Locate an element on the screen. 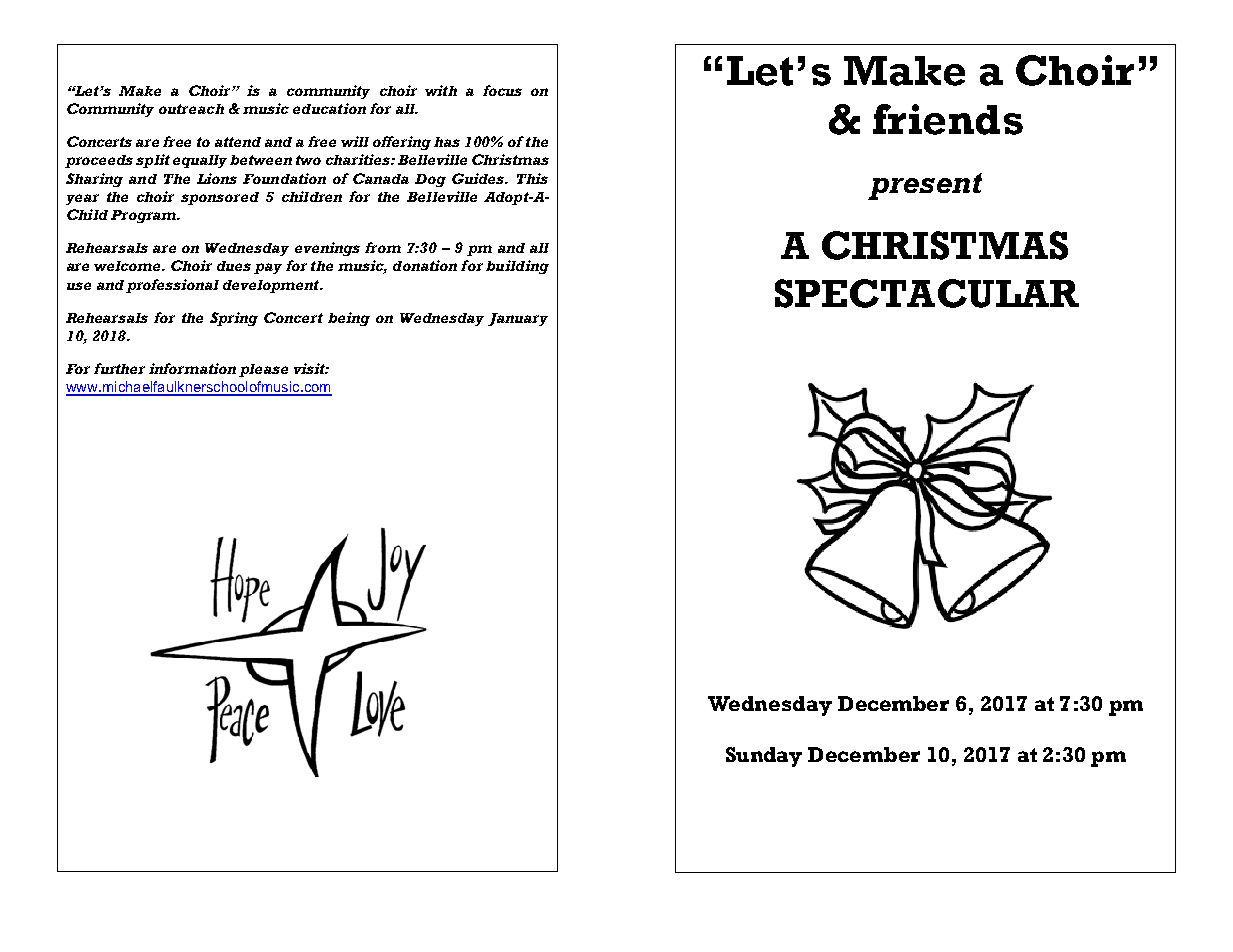 Image resolution: width=1233 pixels, height=952 pixels. SPECTACULAR is located at coordinates (927, 293).
